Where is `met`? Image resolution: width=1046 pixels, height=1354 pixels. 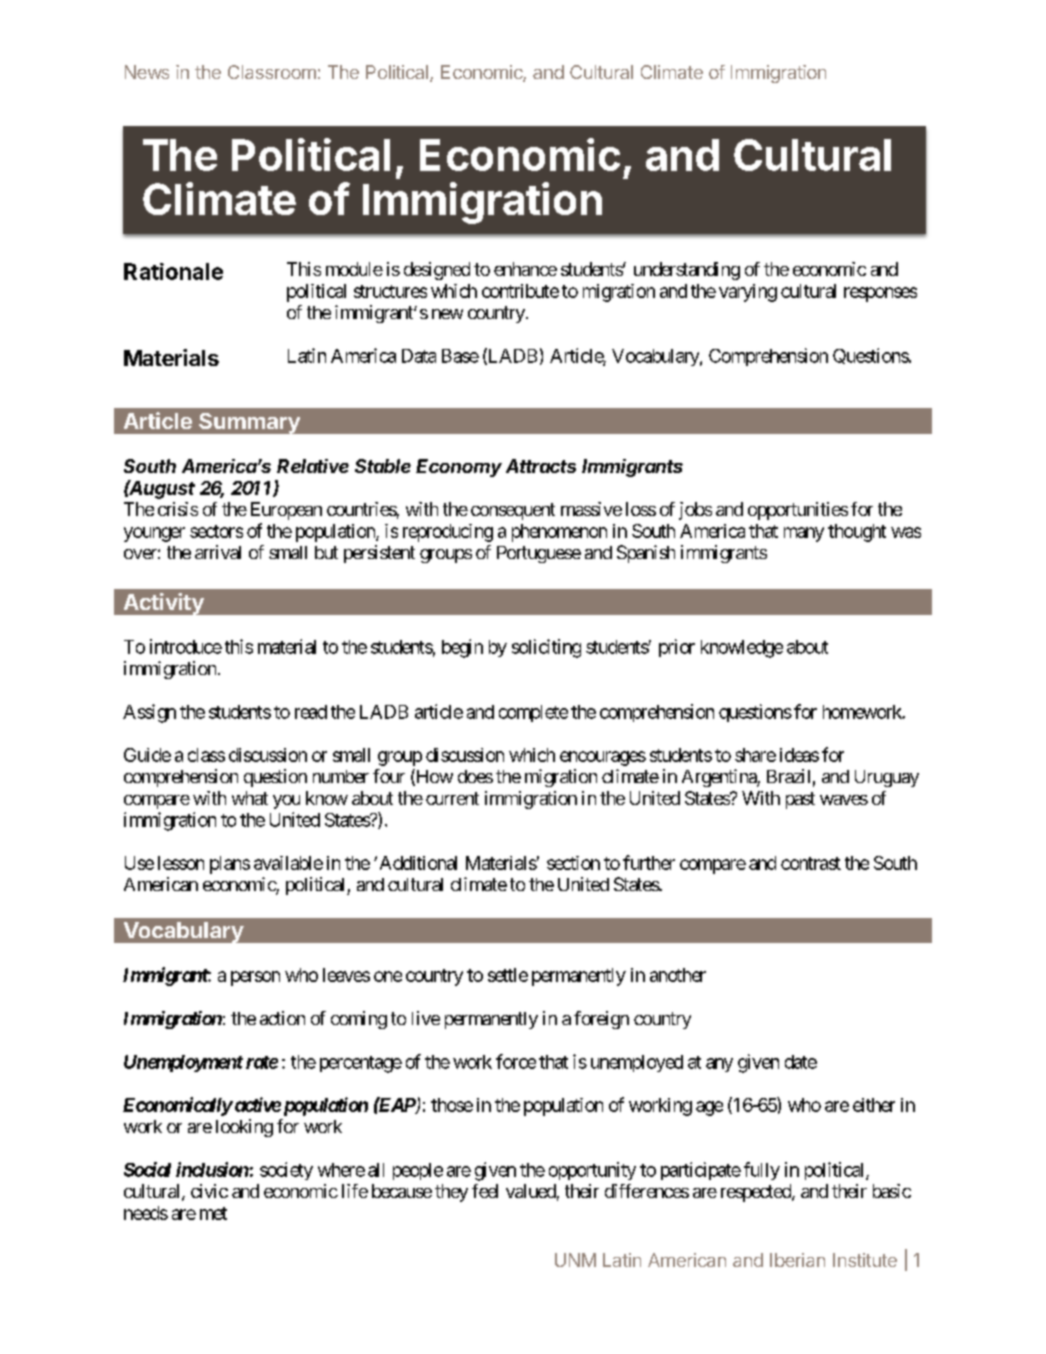 met is located at coordinates (213, 1213).
